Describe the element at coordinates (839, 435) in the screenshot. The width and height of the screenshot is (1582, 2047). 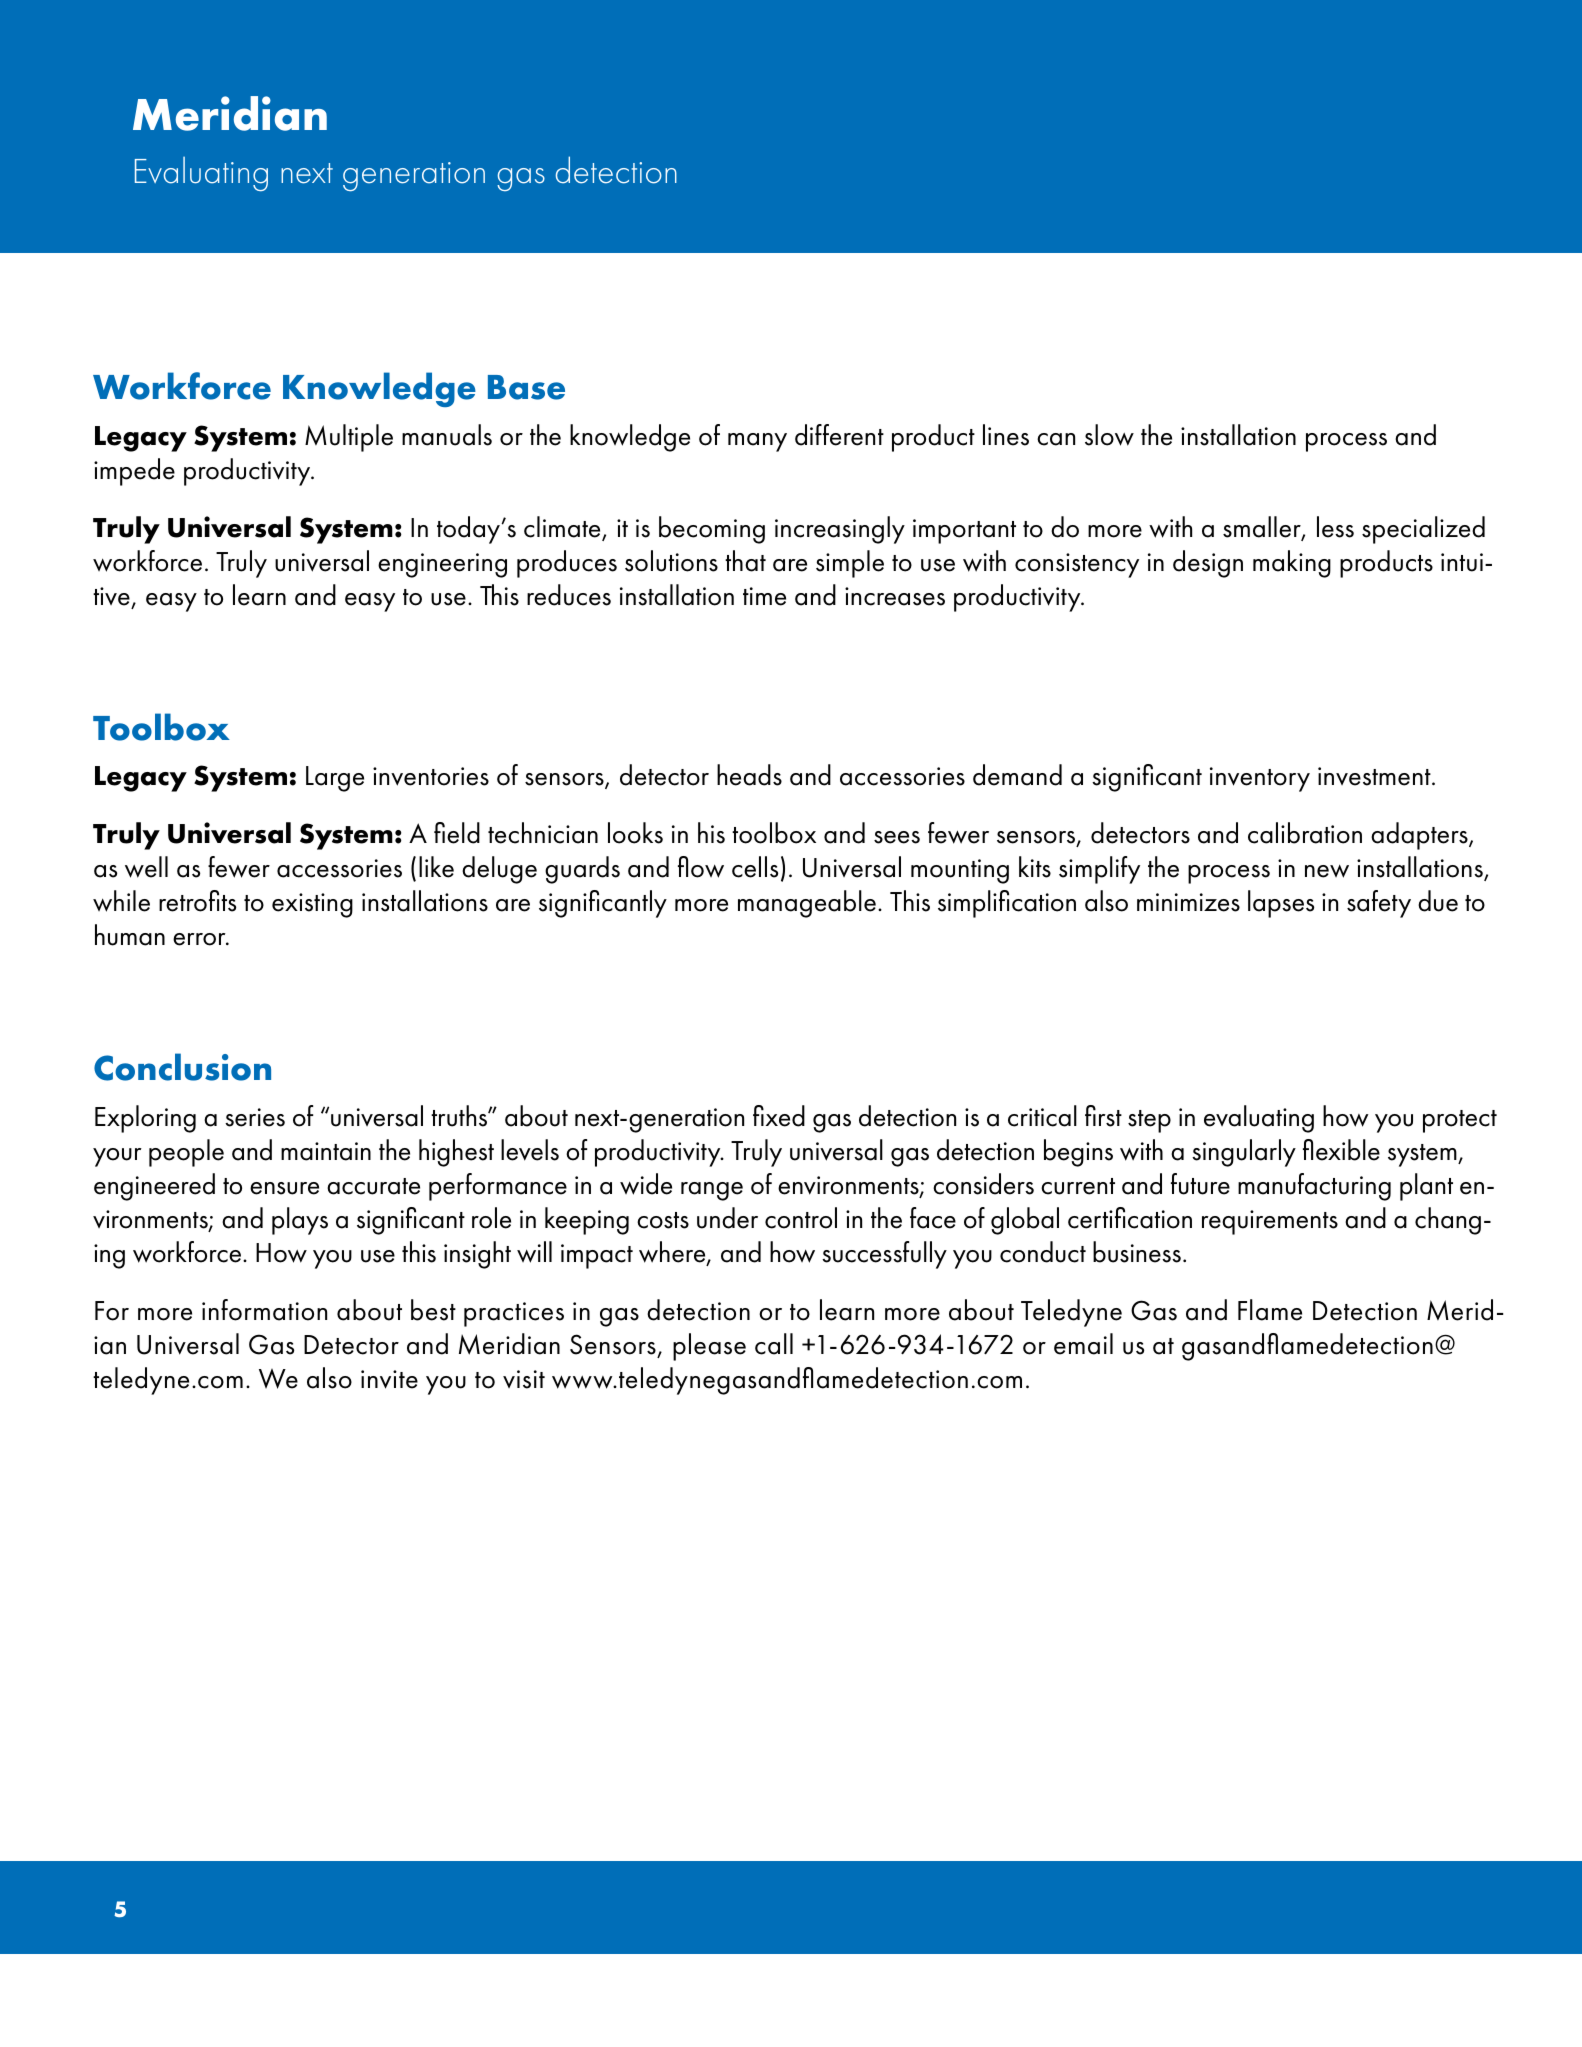
I see `different` at that location.
